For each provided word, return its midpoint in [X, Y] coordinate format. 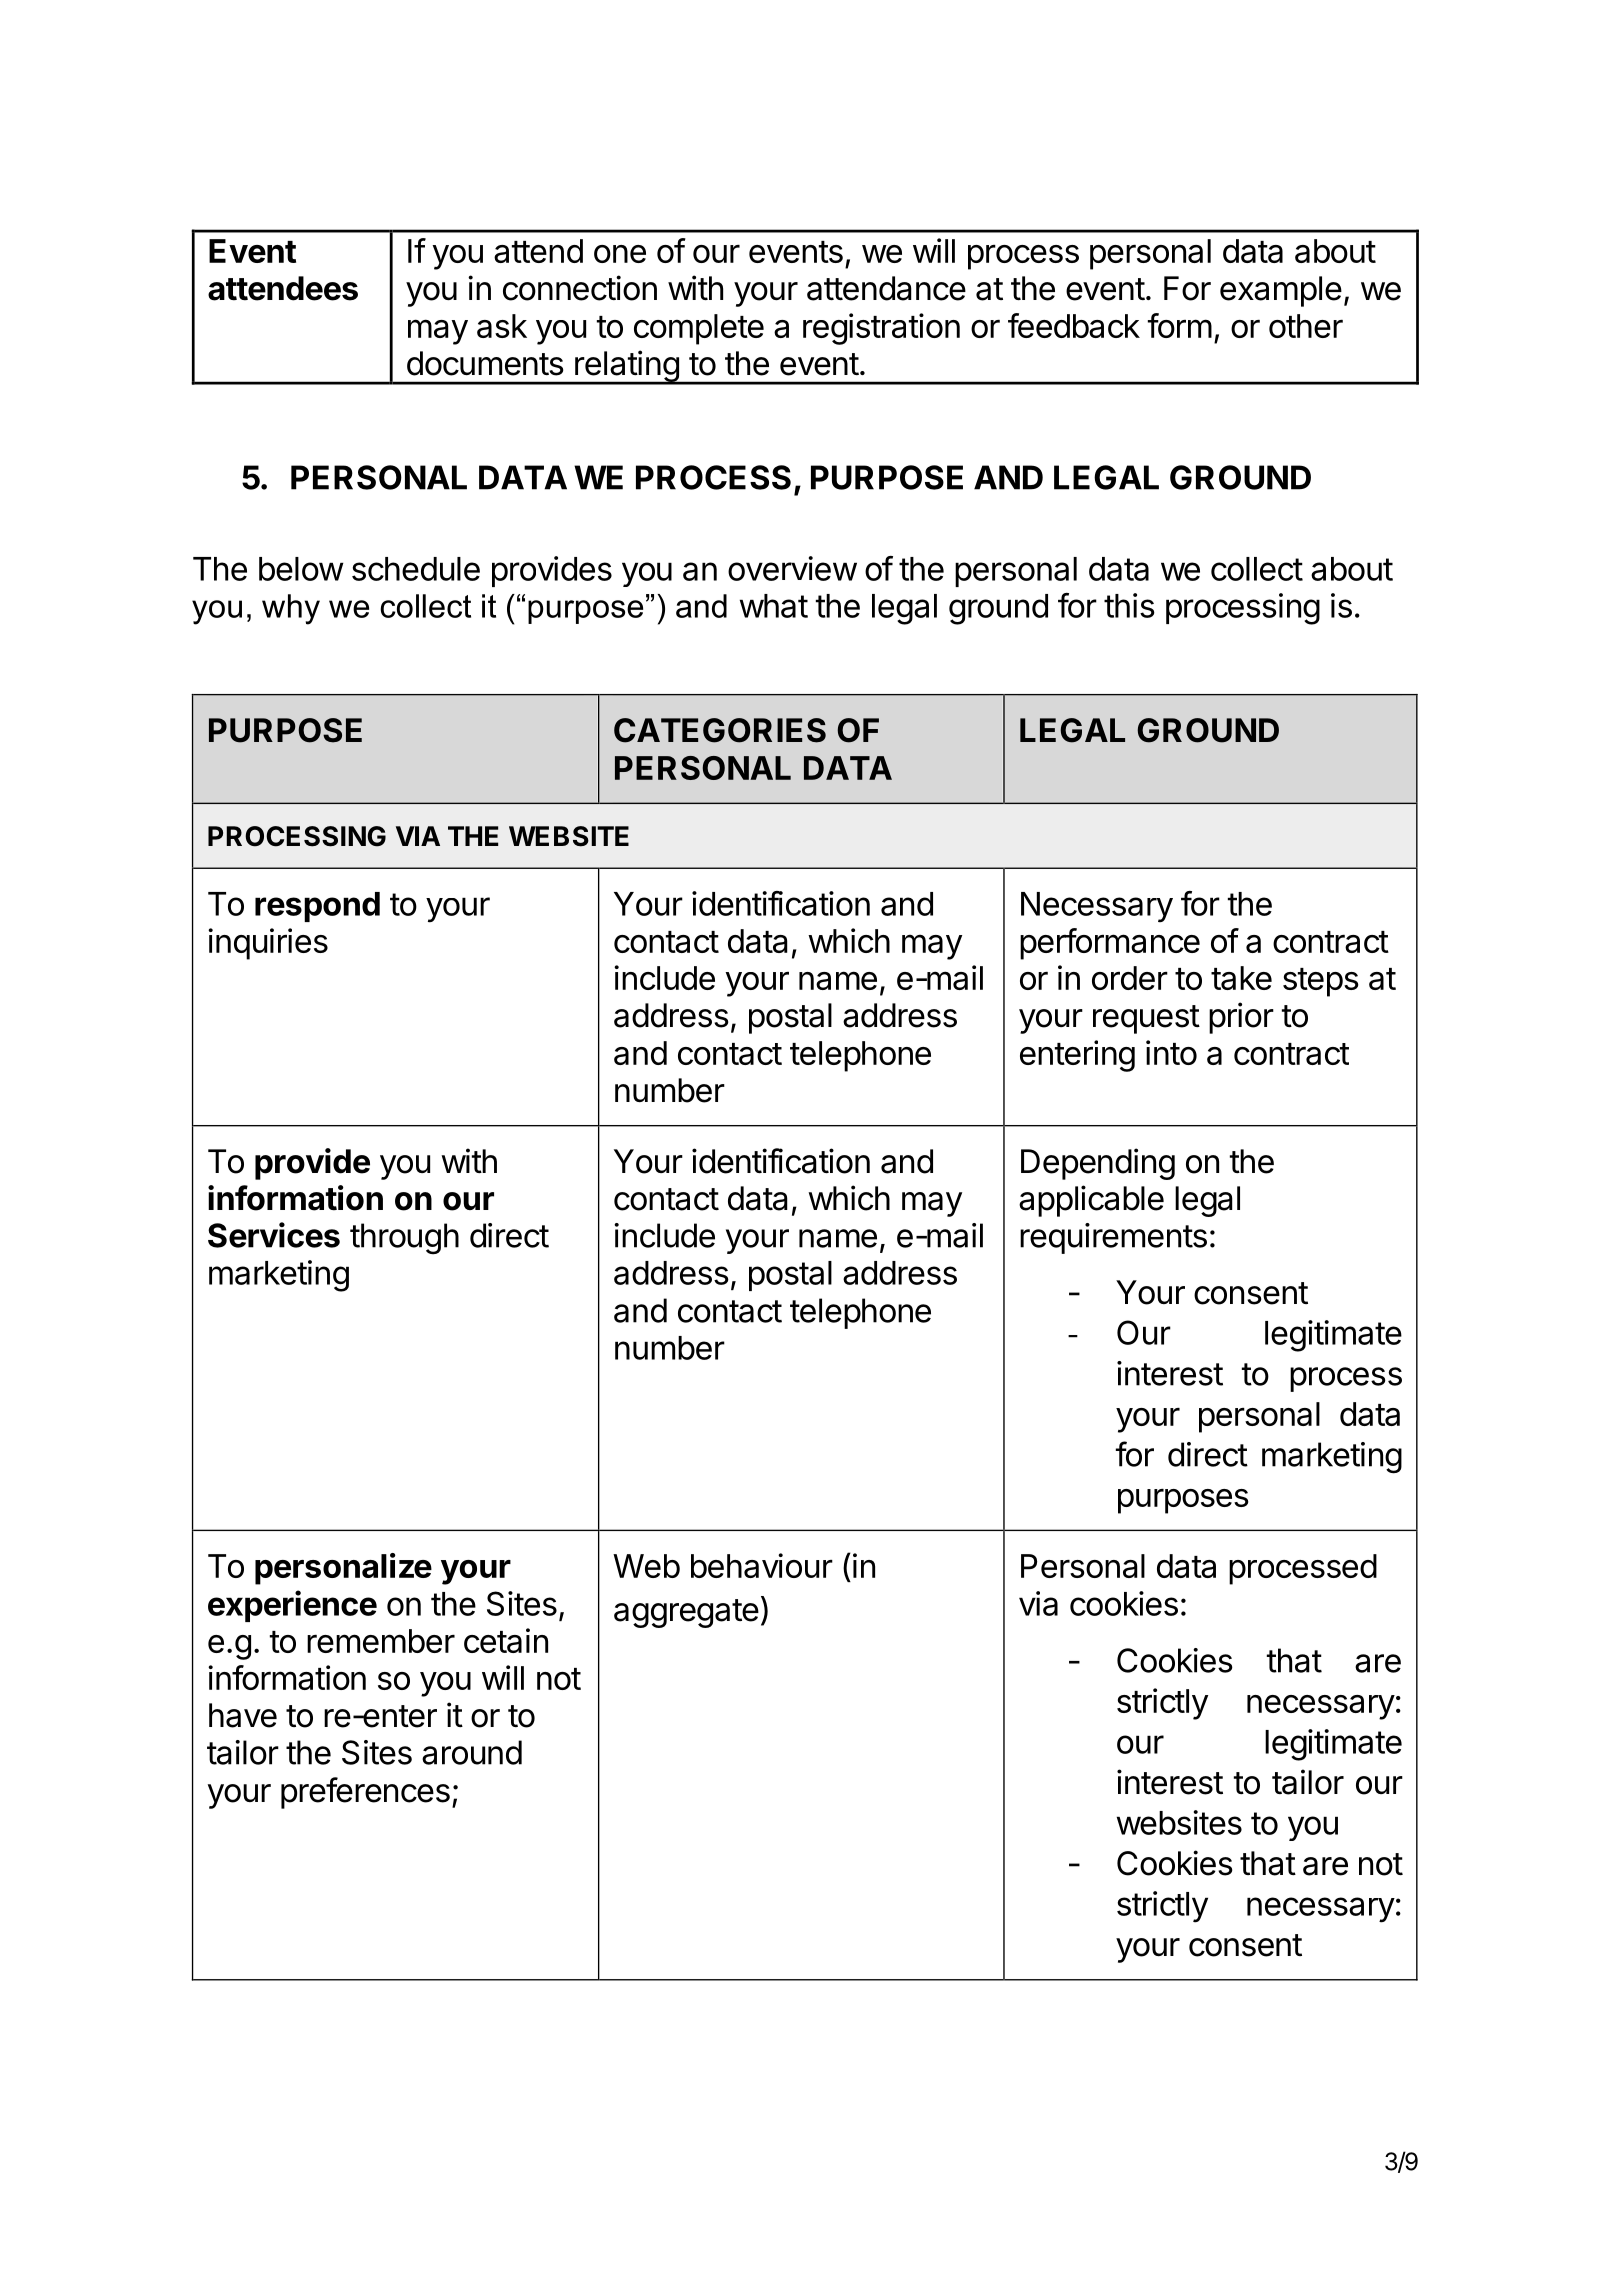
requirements [1113, 1238]
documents [485, 363]
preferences [365, 1793]
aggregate [686, 1613]
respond [317, 907]
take [1241, 978]
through [404, 1239]
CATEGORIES [720, 730]
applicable [1091, 1201]
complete [699, 329]
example [1281, 291]
